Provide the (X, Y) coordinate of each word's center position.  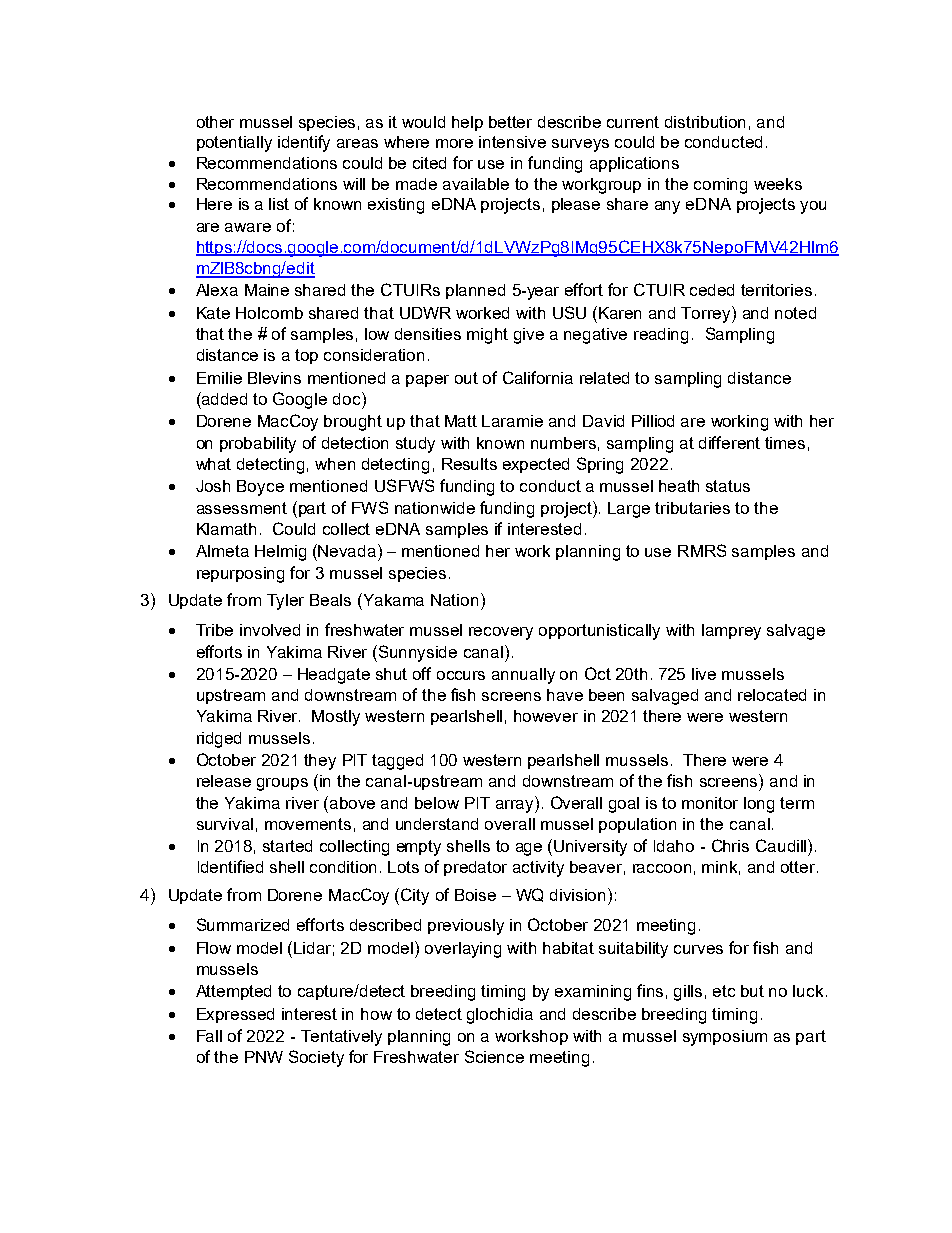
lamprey (731, 632)
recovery (501, 633)
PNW (264, 1057)
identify (304, 143)
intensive (512, 142)
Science (494, 1056)
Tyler (285, 602)
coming (720, 186)
